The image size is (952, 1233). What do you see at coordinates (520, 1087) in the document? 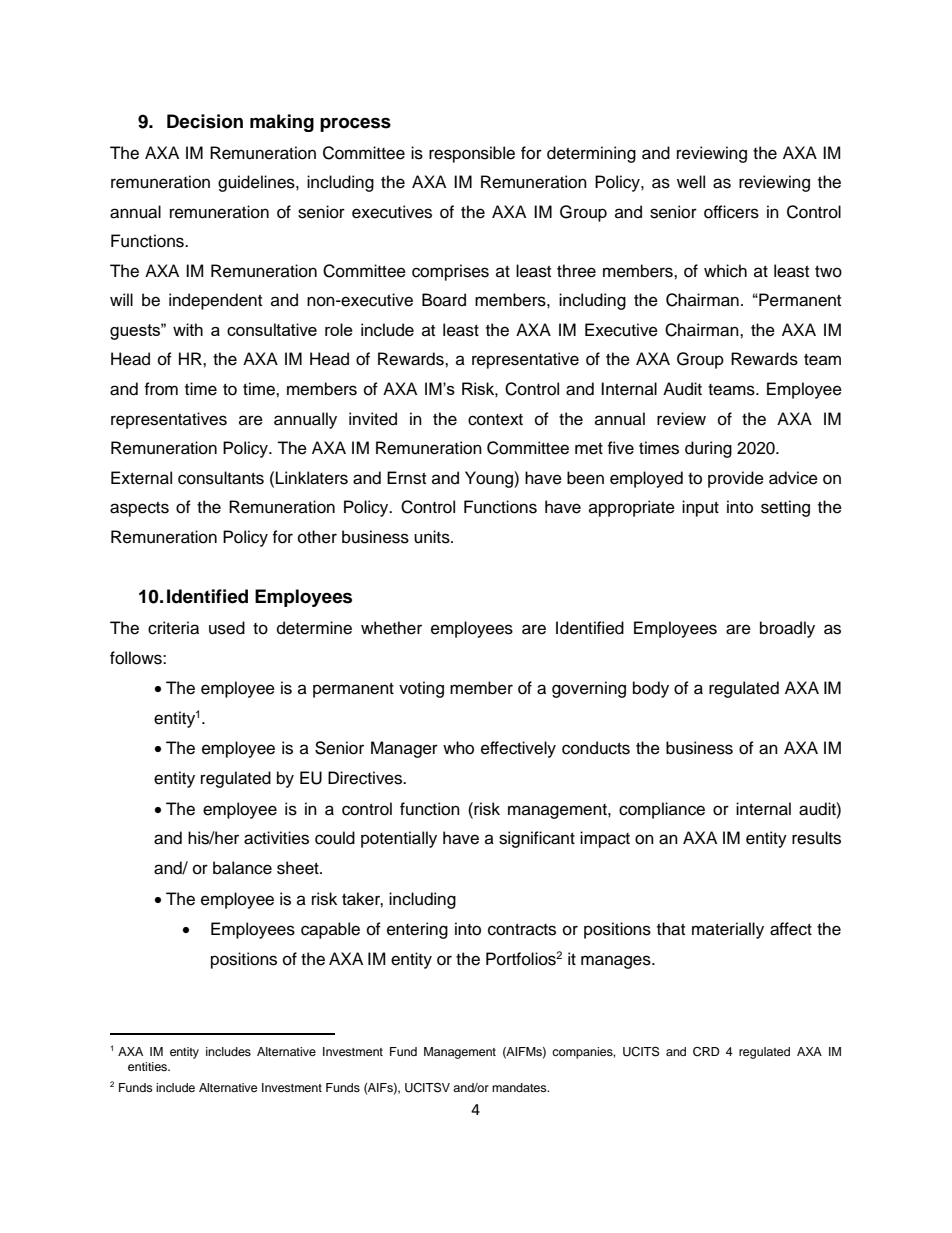
I see `mandates` at bounding box center [520, 1087].
